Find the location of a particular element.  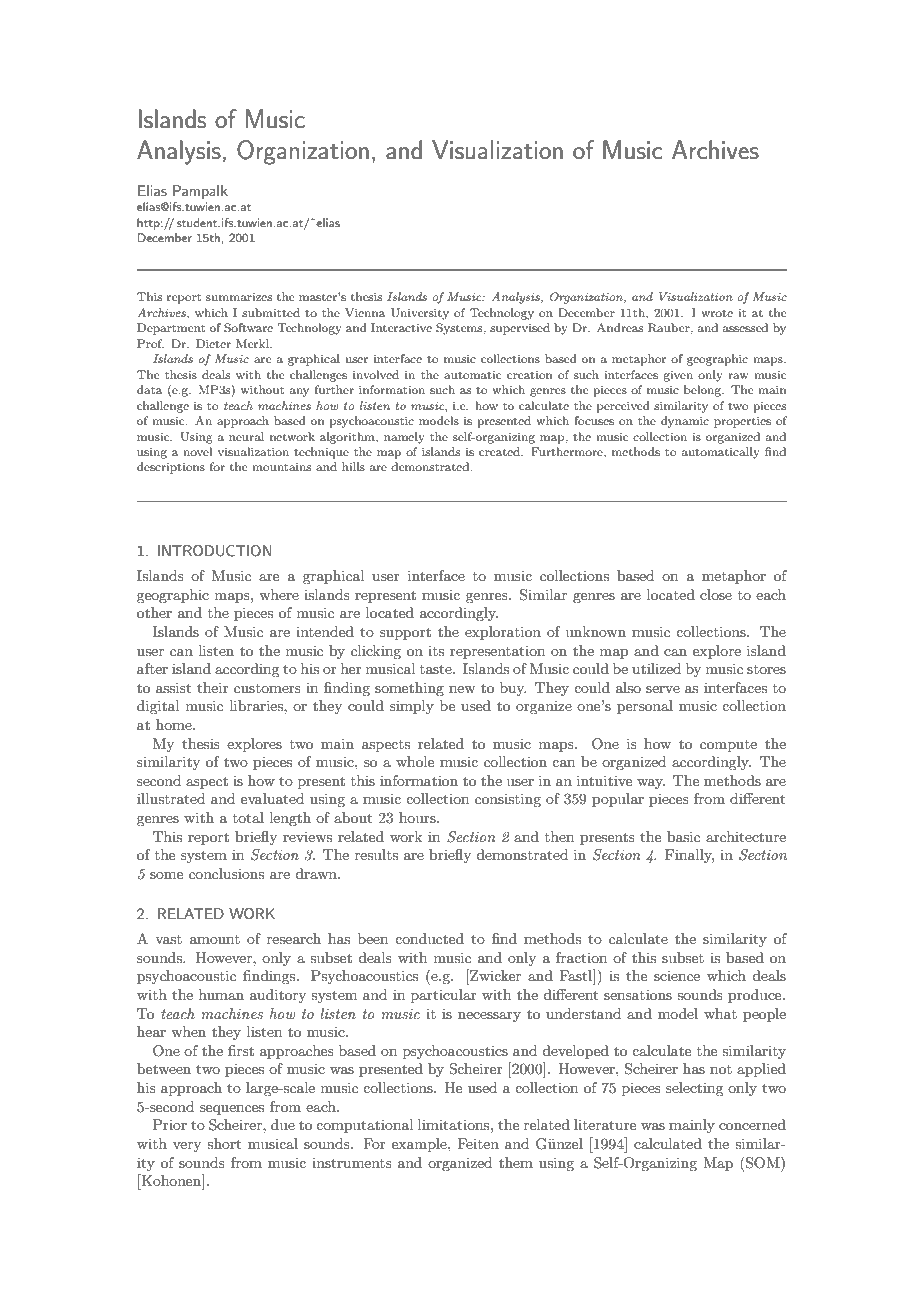

Software is located at coordinates (248, 328).
